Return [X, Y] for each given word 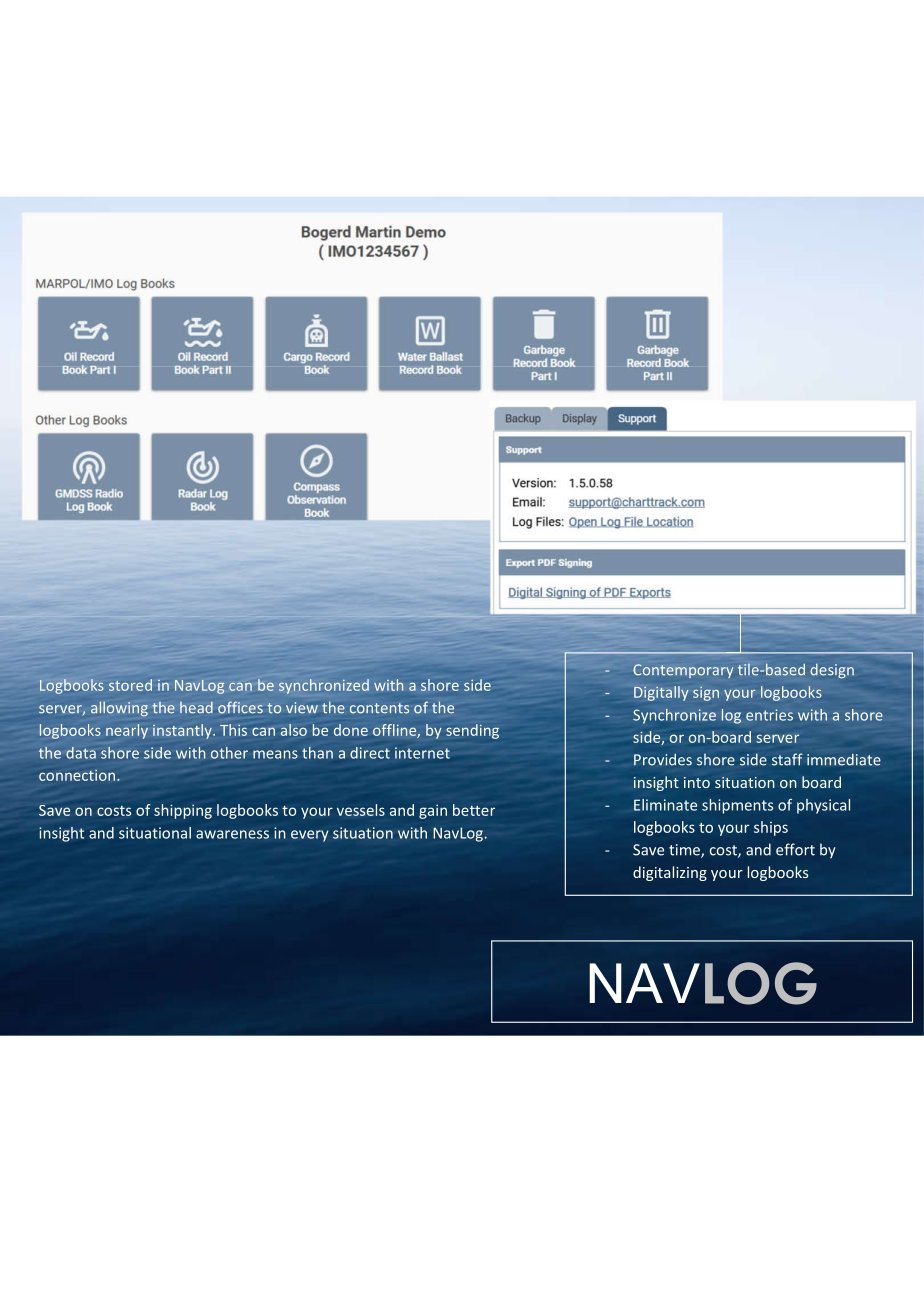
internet [422, 753]
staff [787, 759]
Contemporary [683, 671]
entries [769, 715]
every [309, 836]
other [229, 753]
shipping [183, 811]
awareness [232, 834]
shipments [737, 806]
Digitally [661, 693]
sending [472, 731]
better [474, 810]
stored [130, 685]
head [196, 707]
